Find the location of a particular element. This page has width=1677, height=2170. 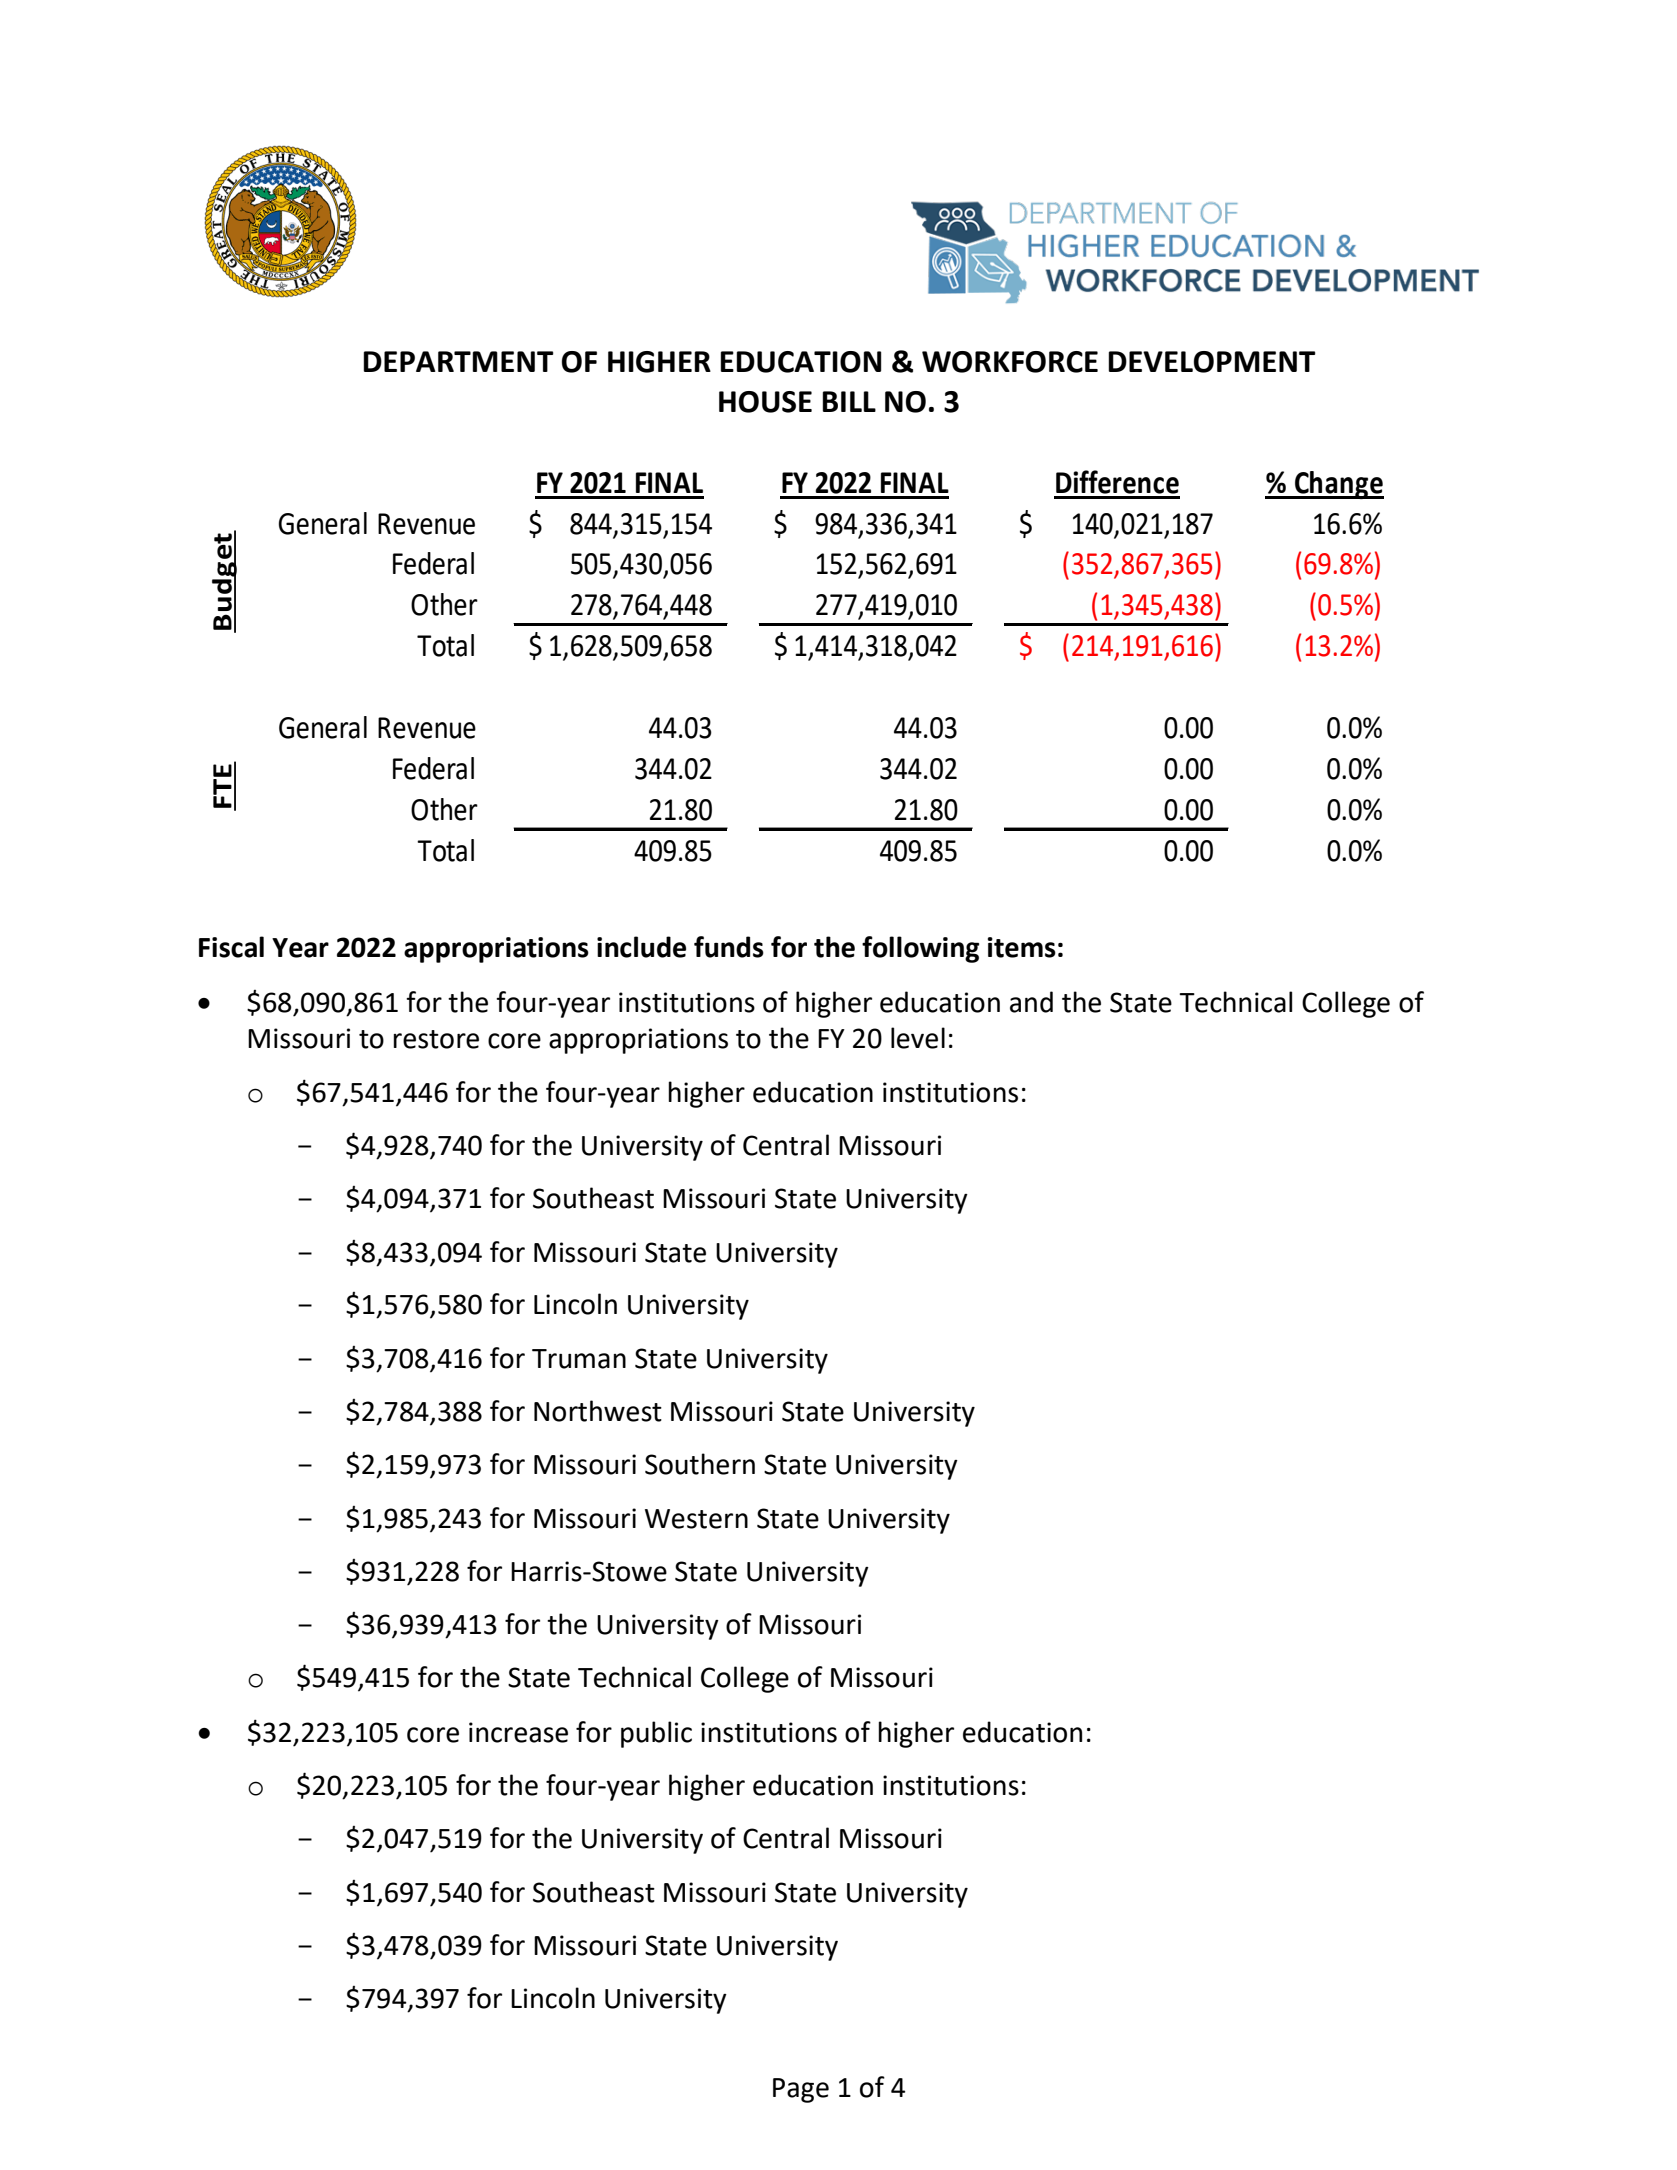

Southern is located at coordinates (700, 1464).
